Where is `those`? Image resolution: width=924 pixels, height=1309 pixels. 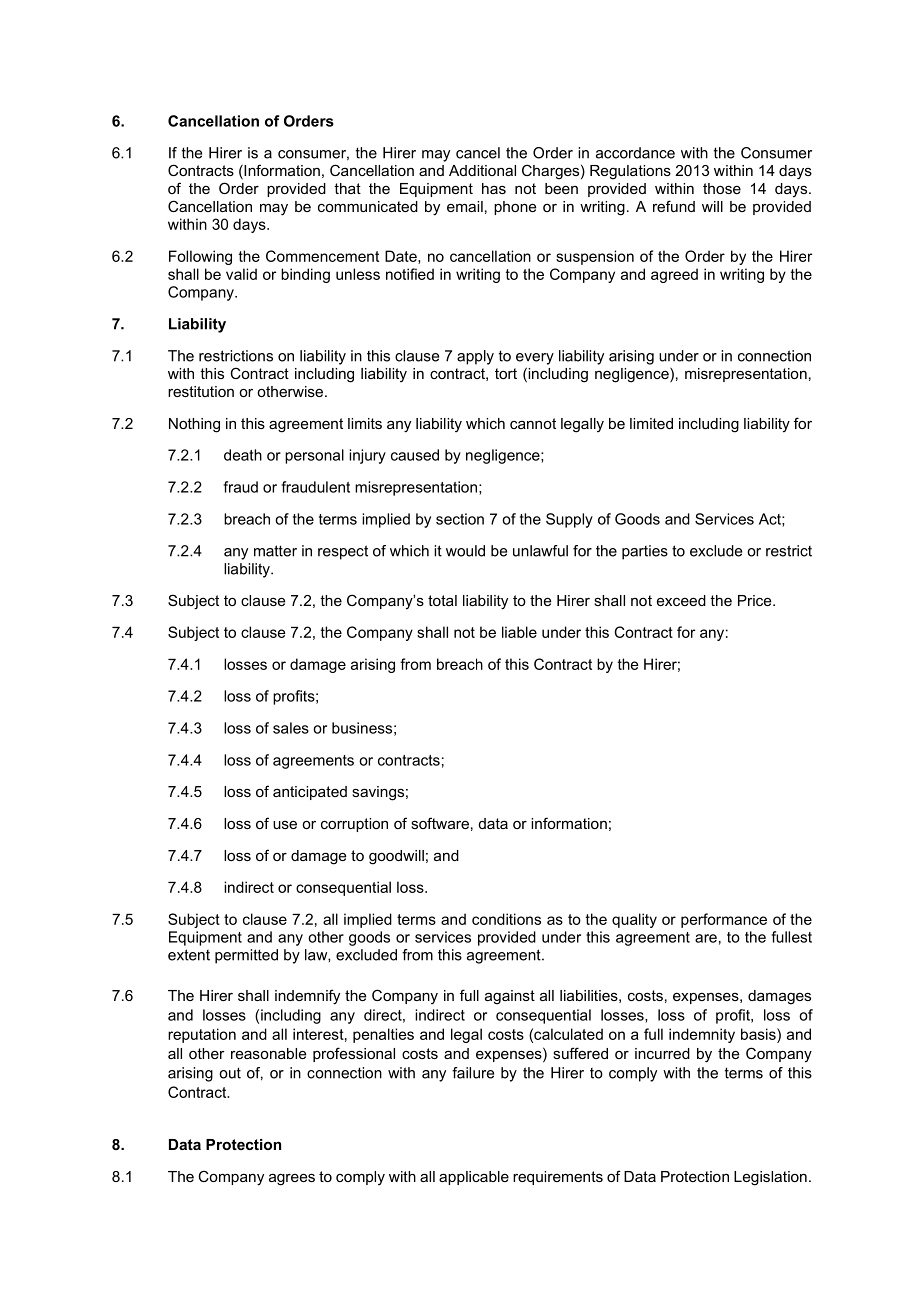 those is located at coordinates (722, 188).
